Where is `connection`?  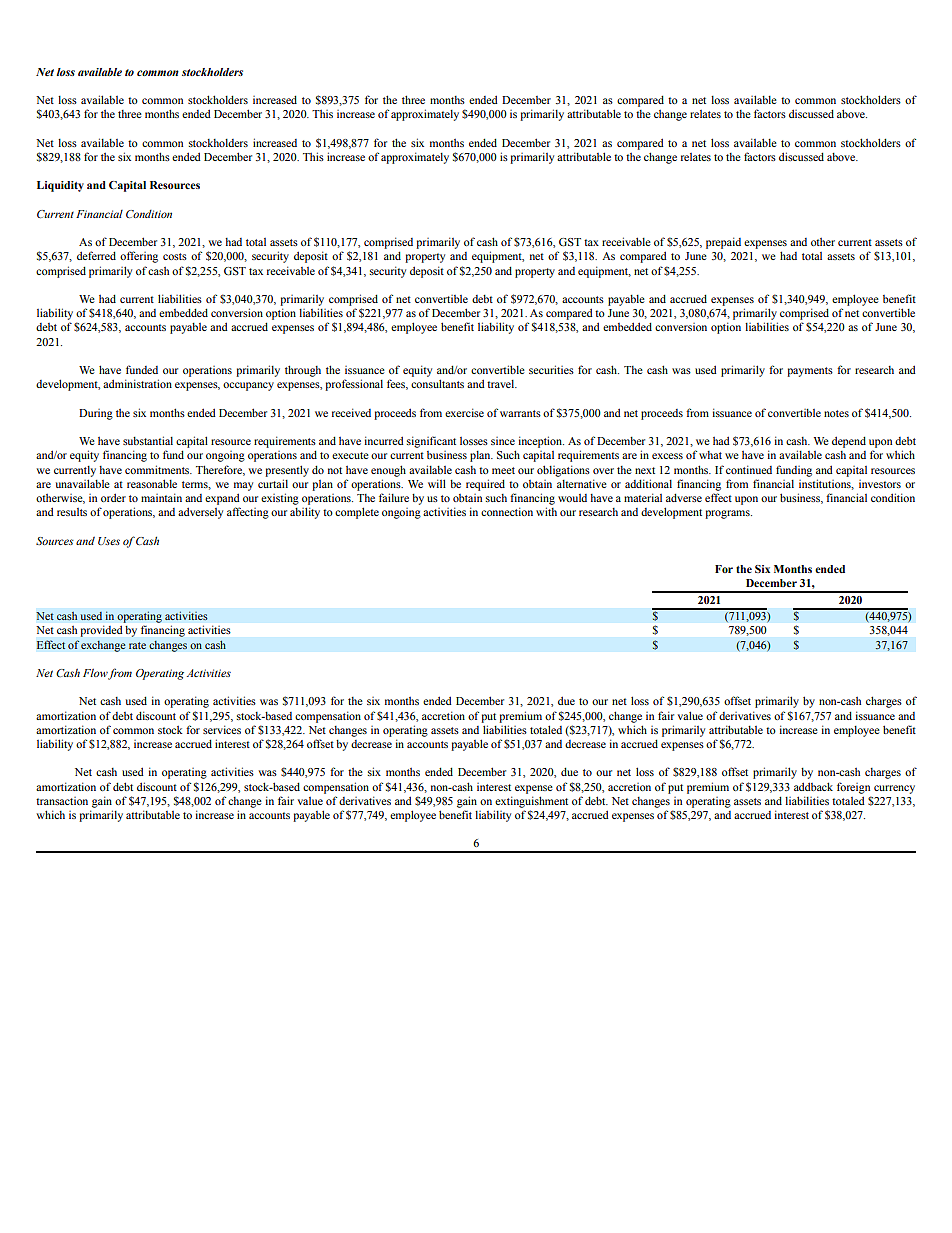
connection is located at coordinates (507, 511).
